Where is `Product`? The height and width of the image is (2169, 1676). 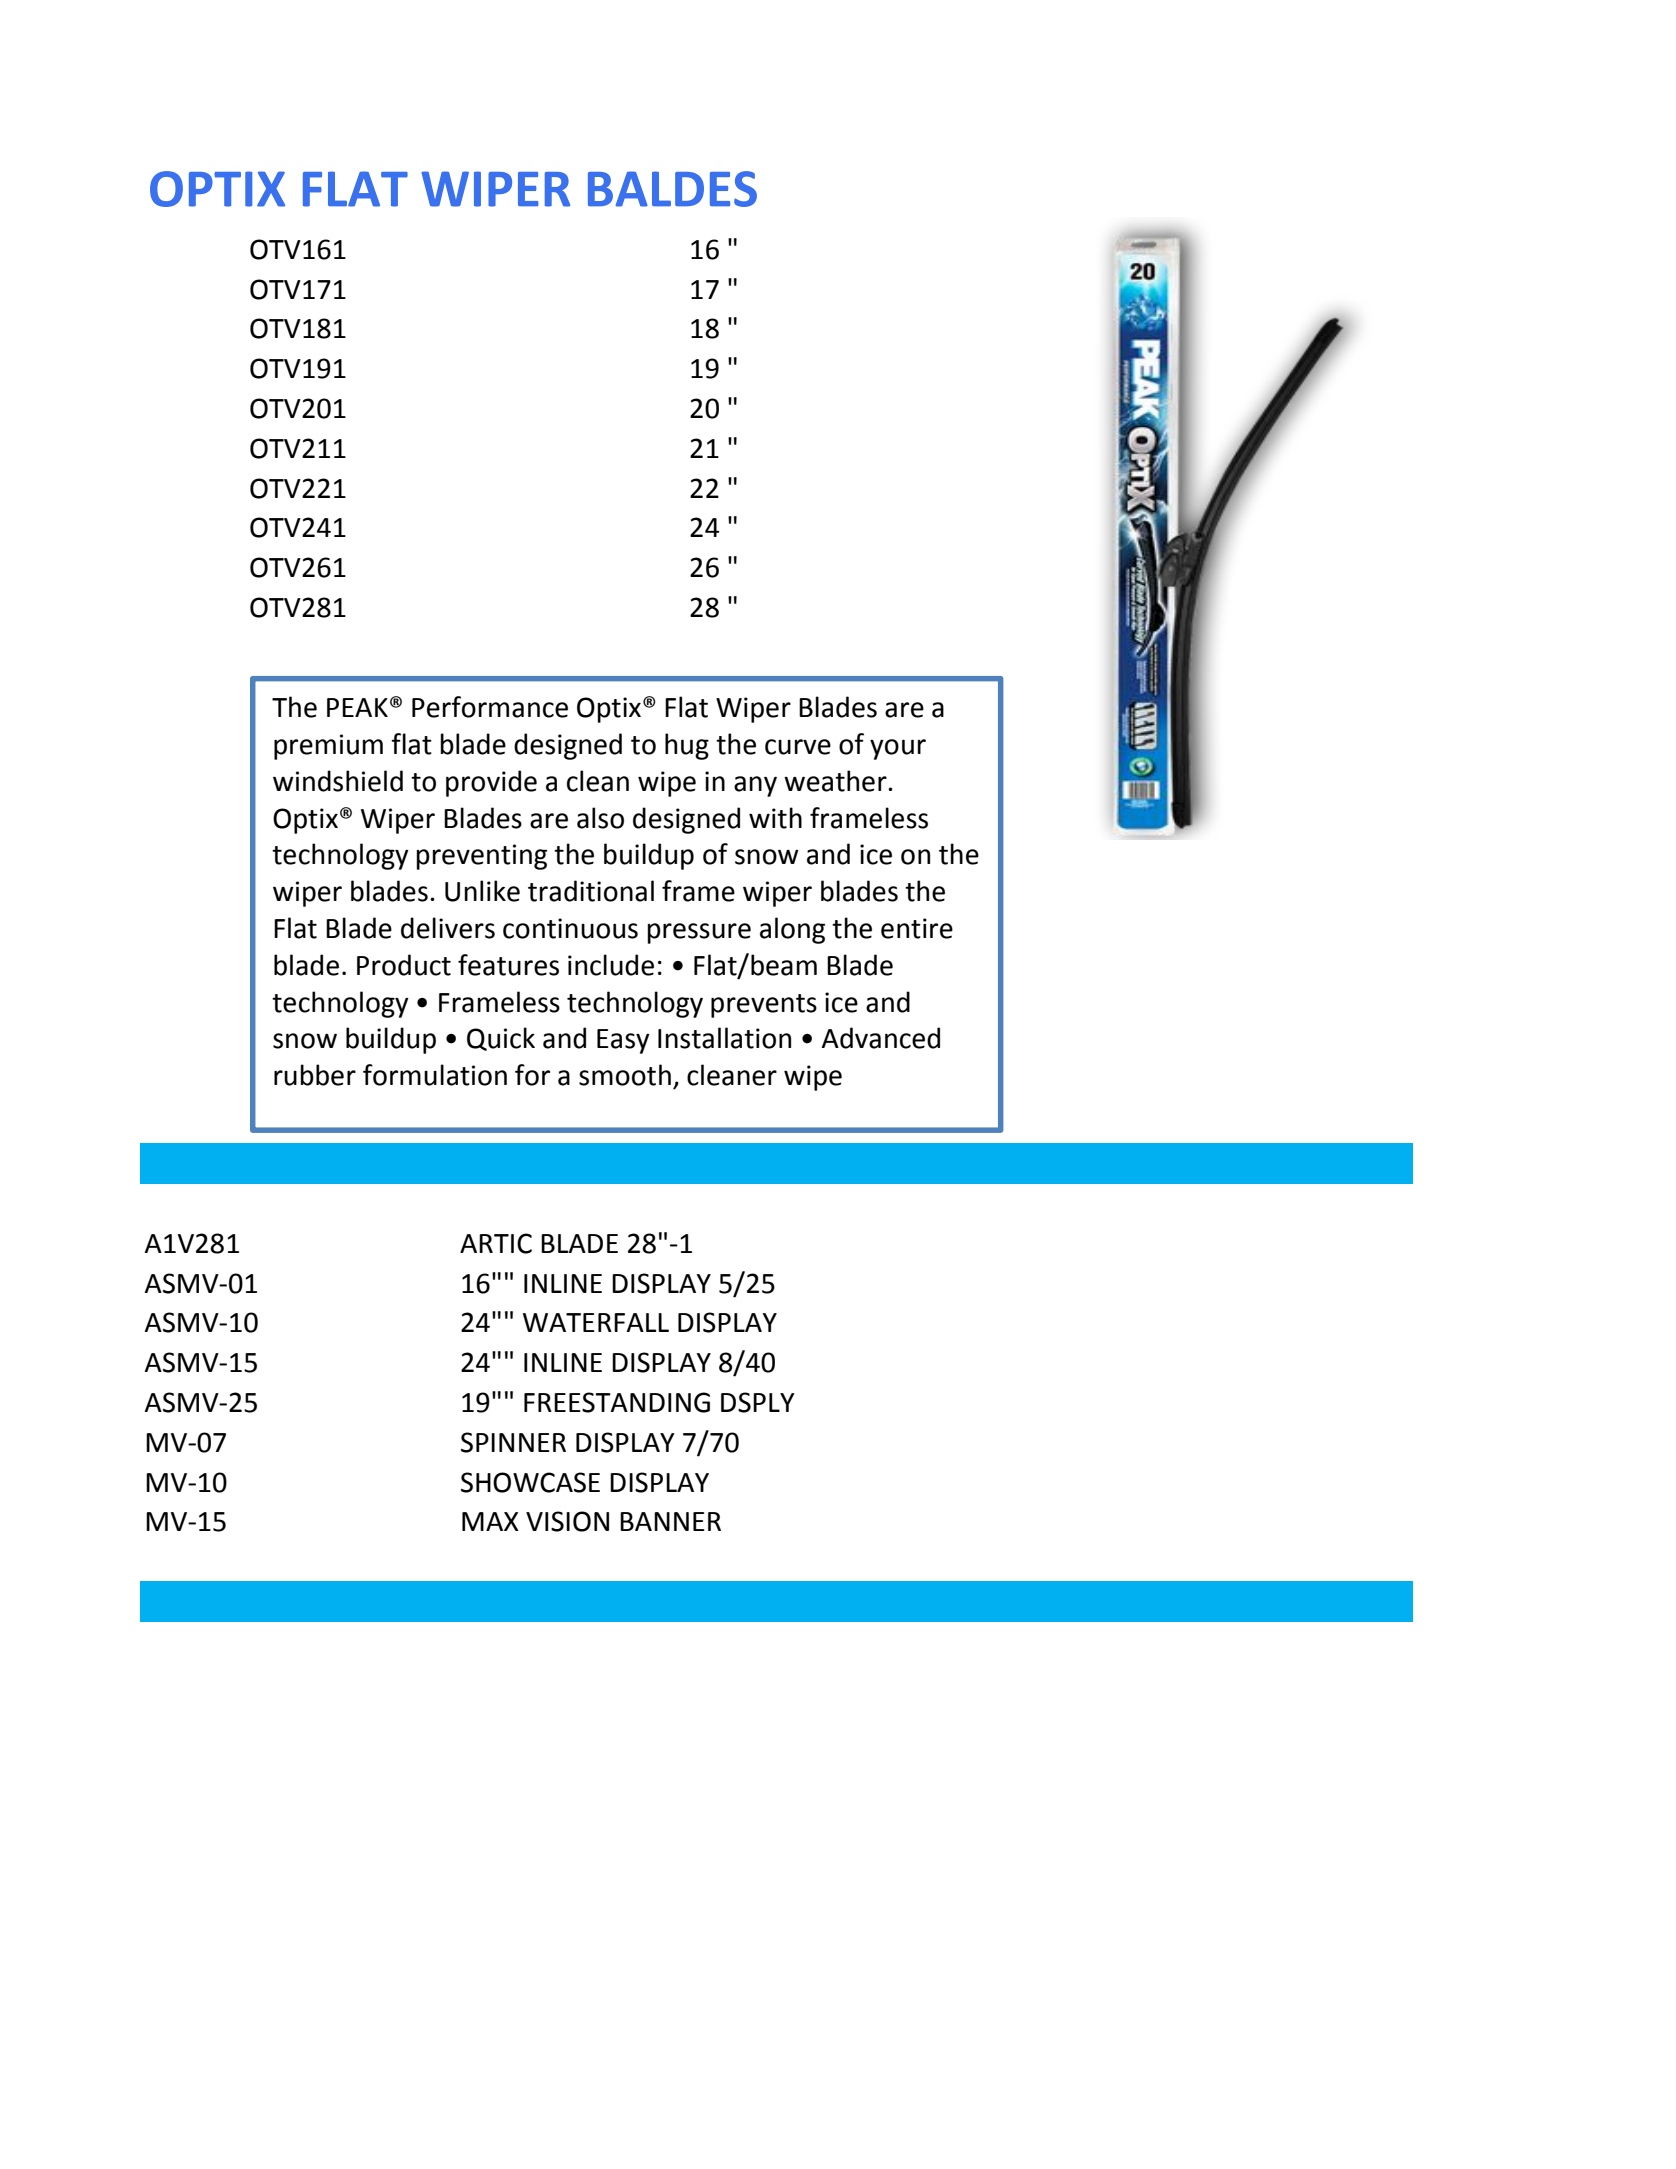 Product is located at coordinates (404, 965).
